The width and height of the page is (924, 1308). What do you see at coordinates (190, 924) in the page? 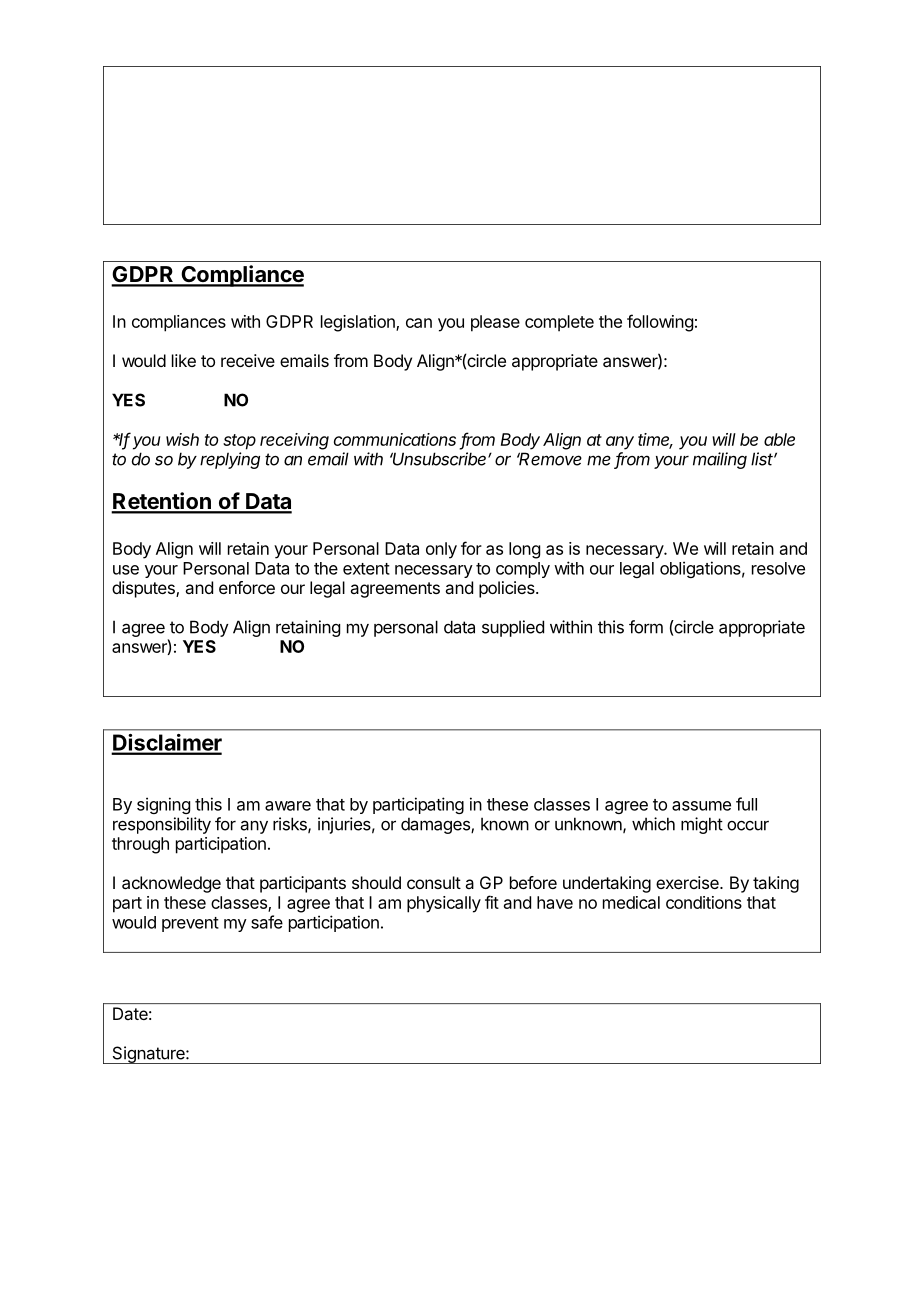
I see `prevent` at bounding box center [190, 924].
